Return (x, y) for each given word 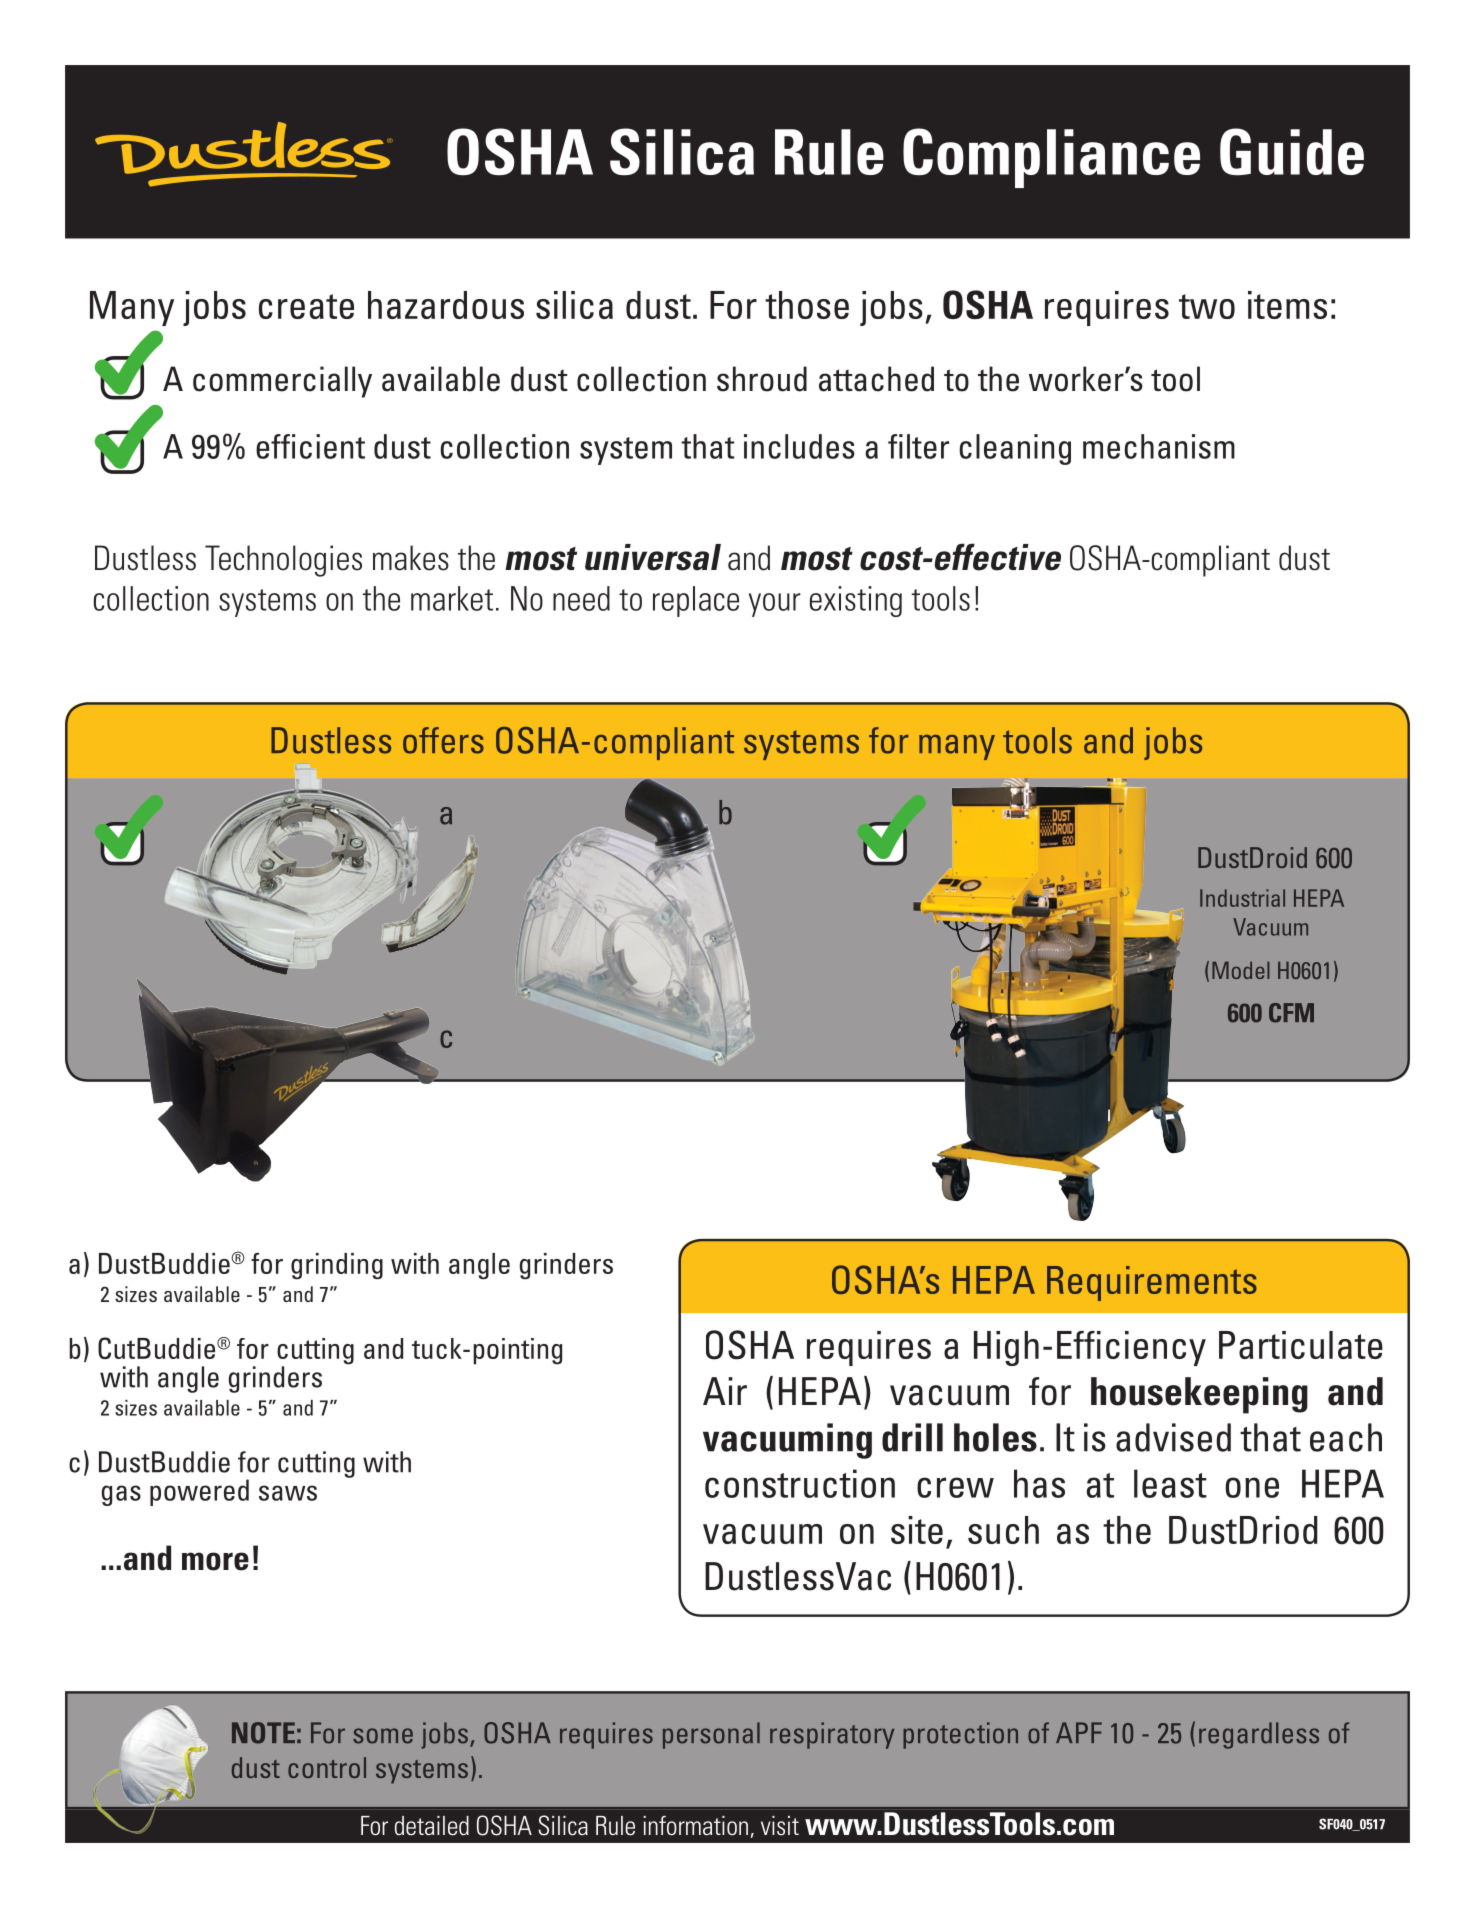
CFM (1291, 1013)
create (306, 306)
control (327, 1767)
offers (443, 740)
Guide (1292, 152)
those (807, 305)
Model (1241, 970)
